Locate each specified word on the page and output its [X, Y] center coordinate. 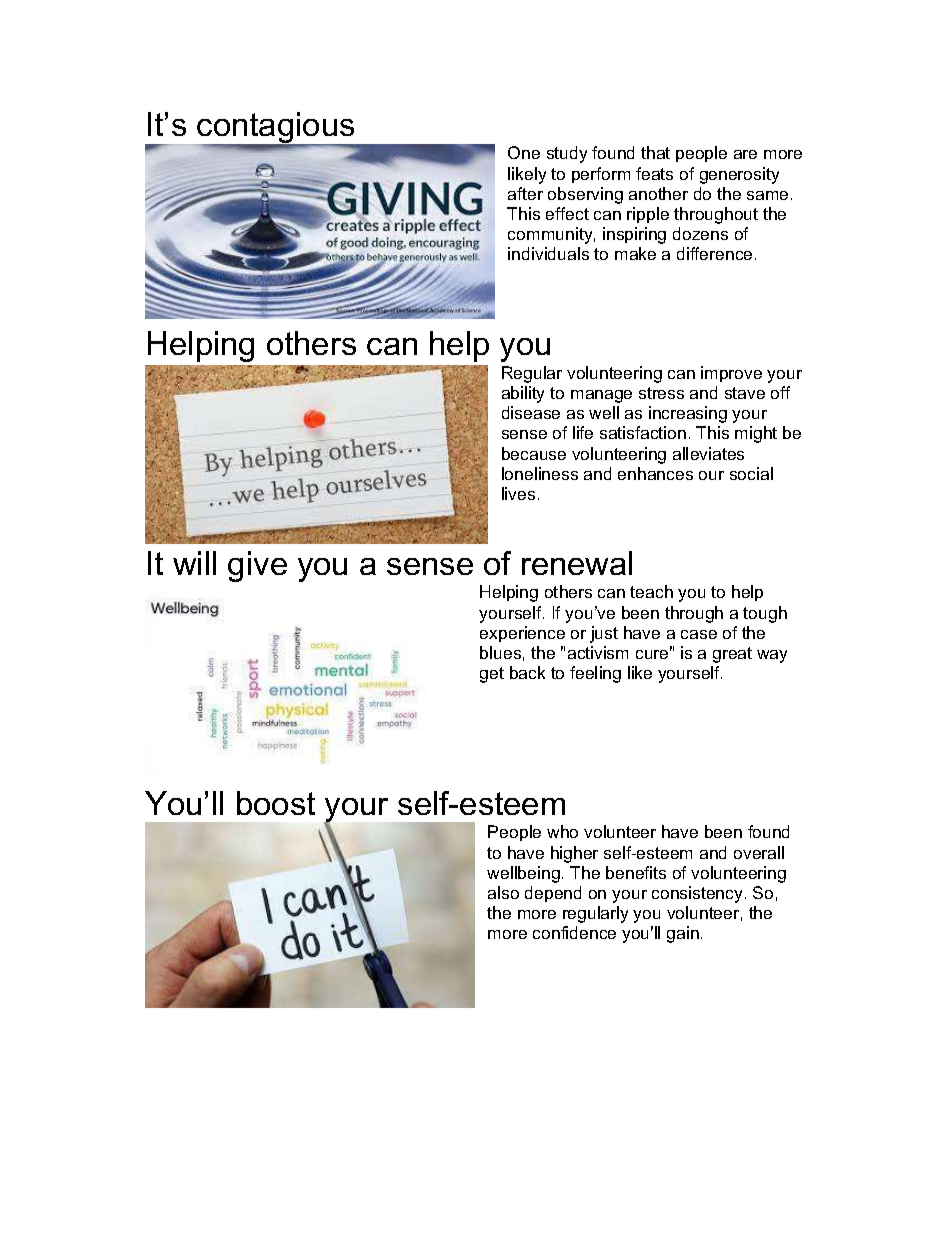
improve [731, 374]
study [567, 154]
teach [651, 591]
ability [523, 394]
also [503, 892]
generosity [739, 175]
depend [553, 894]
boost [276, 803]
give [257, 566]
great [732, 655]
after [525, 193]
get [492, 675]
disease [531, 412]
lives [518, 493]
